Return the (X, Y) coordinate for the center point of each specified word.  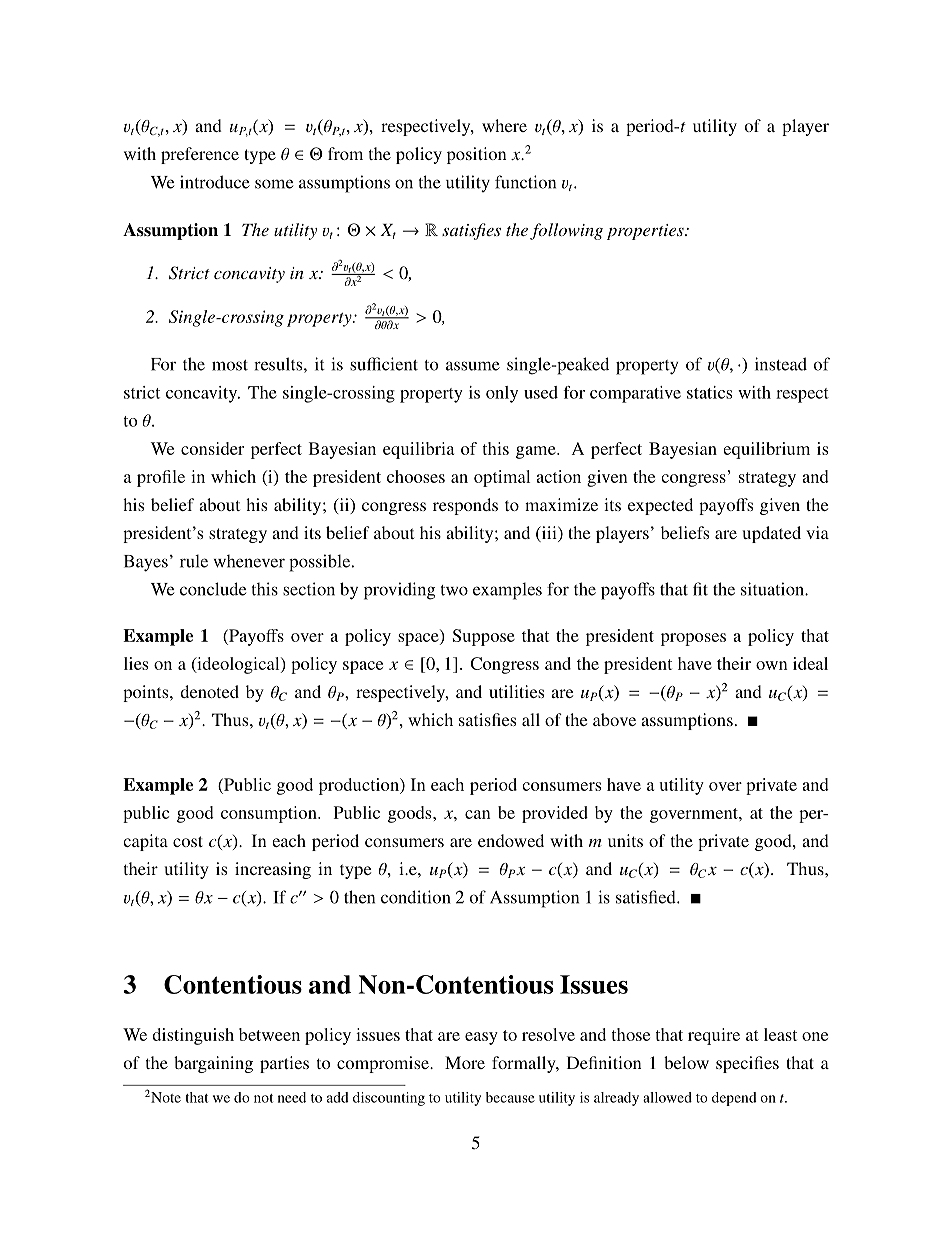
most (230, 365)
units (625, 840)
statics (709, 392)
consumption (270, 814)
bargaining (213, 1064)
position (476, 155)
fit (700, 589)
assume (473, 366)
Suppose (484, 637)
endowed (511, 840)
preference (200, 155)
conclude (213, 589)
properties (646, 232)
